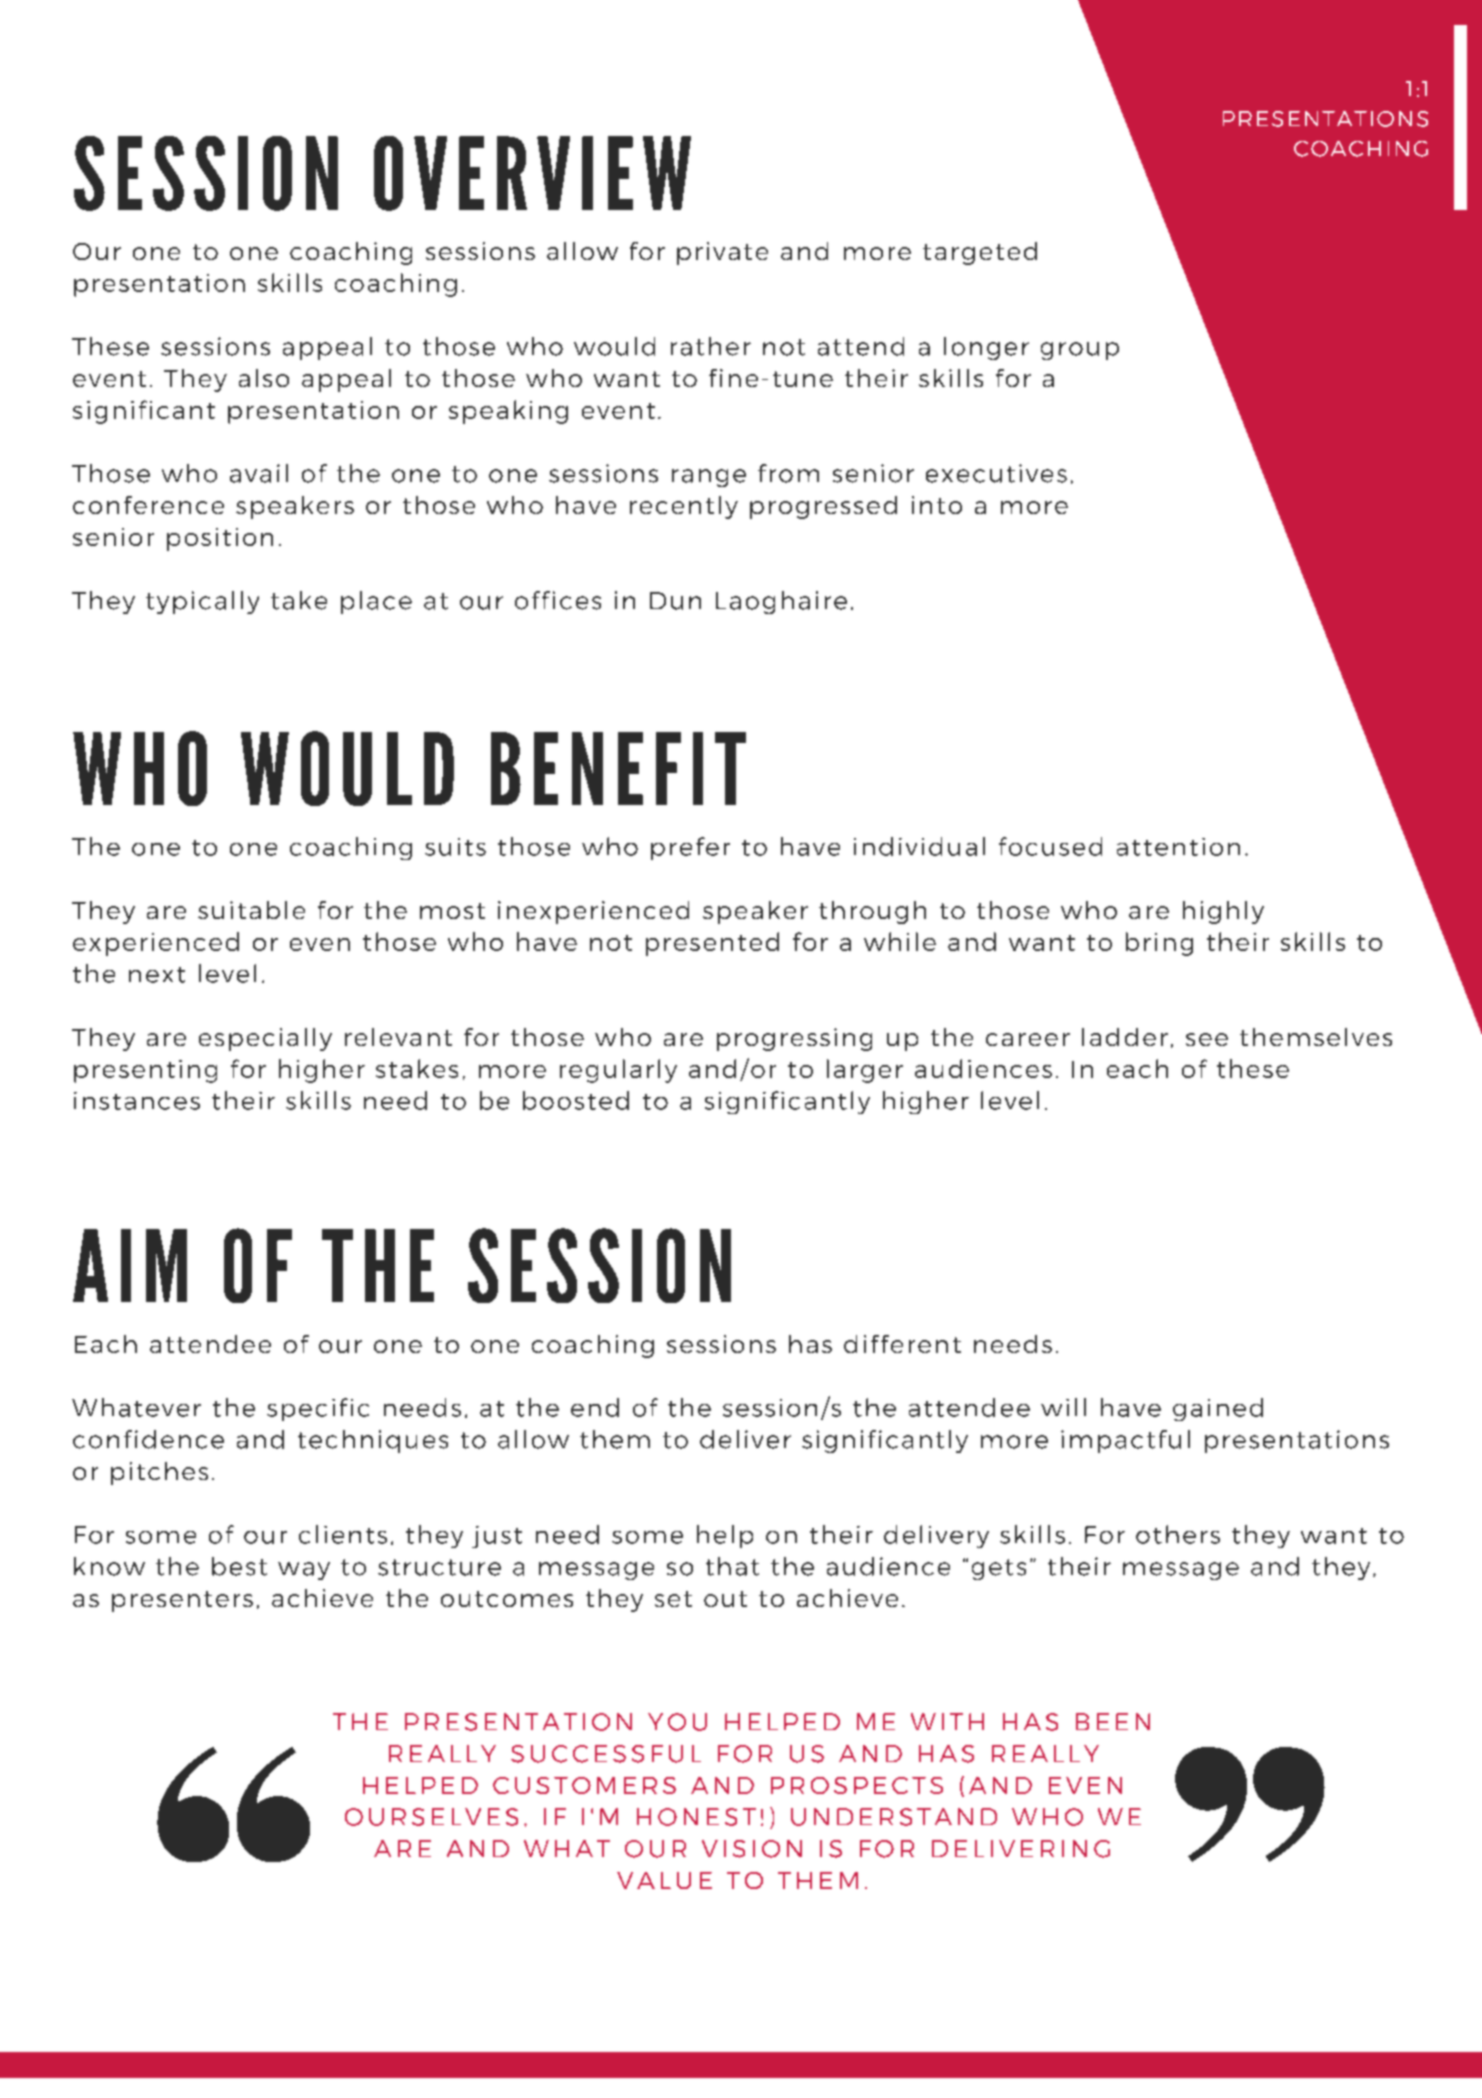 The height and width of the image is (2098, 1482). What do you see at coordinates (318, 1409) in the image?
I see `specific` at bounding box center [318, 1409].
